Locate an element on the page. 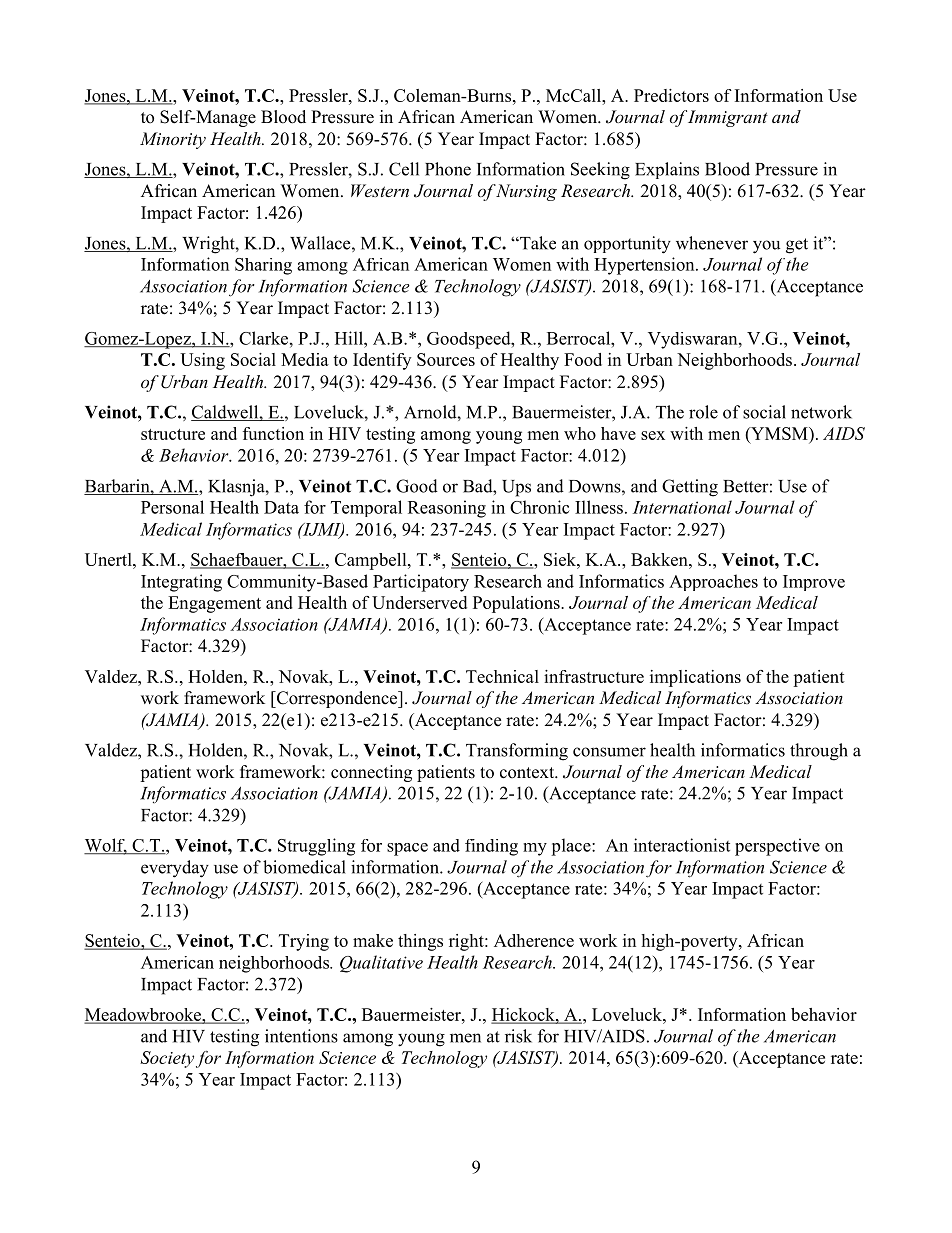 Image resolution: width=952 pixels, height=1233 pixels. intentions is located at coordinates (301, 1036).
